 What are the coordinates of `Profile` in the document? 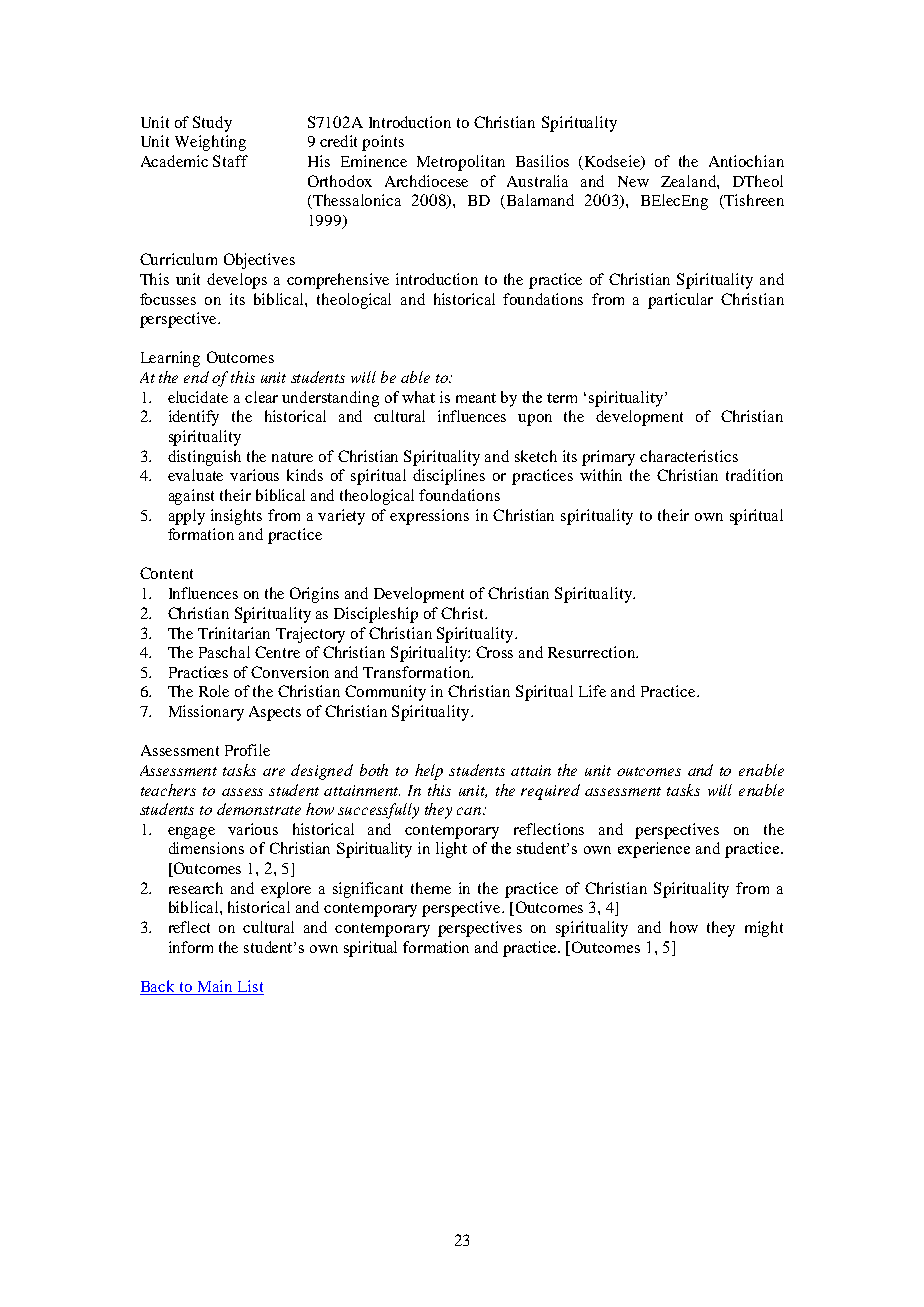 It's located at (247, 750).
